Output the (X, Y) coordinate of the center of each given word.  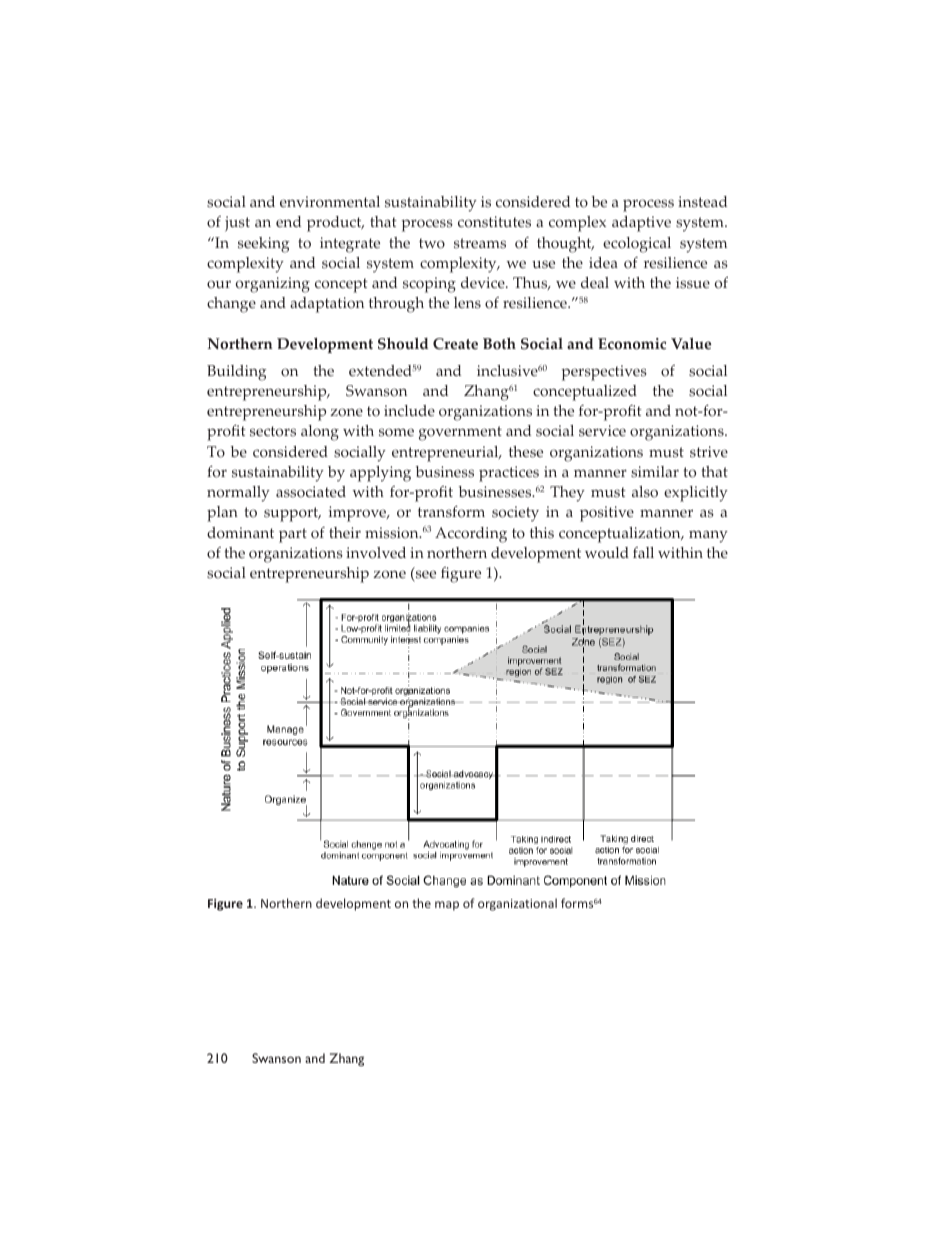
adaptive (641, 224)
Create (455, 344)
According (471, 535)
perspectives (604, 373)
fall (643, 552)
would (607, 553)
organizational (517, 904)
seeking (263, 245)
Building (236, 373)
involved (376, 553)
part (293, 535)
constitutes (494, 222)
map (447, 906)
